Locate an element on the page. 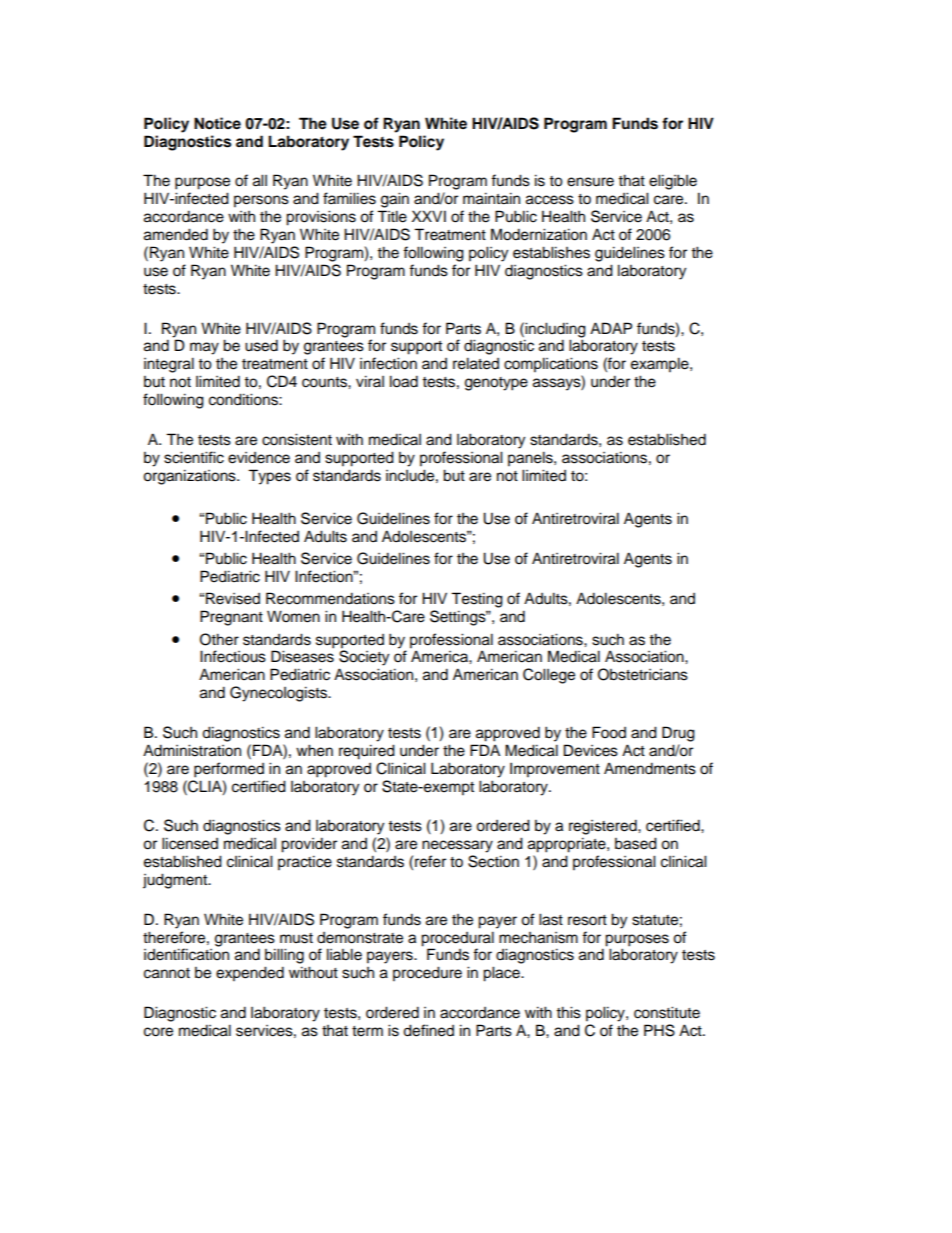  expended is located at coordinates (250, 974).
